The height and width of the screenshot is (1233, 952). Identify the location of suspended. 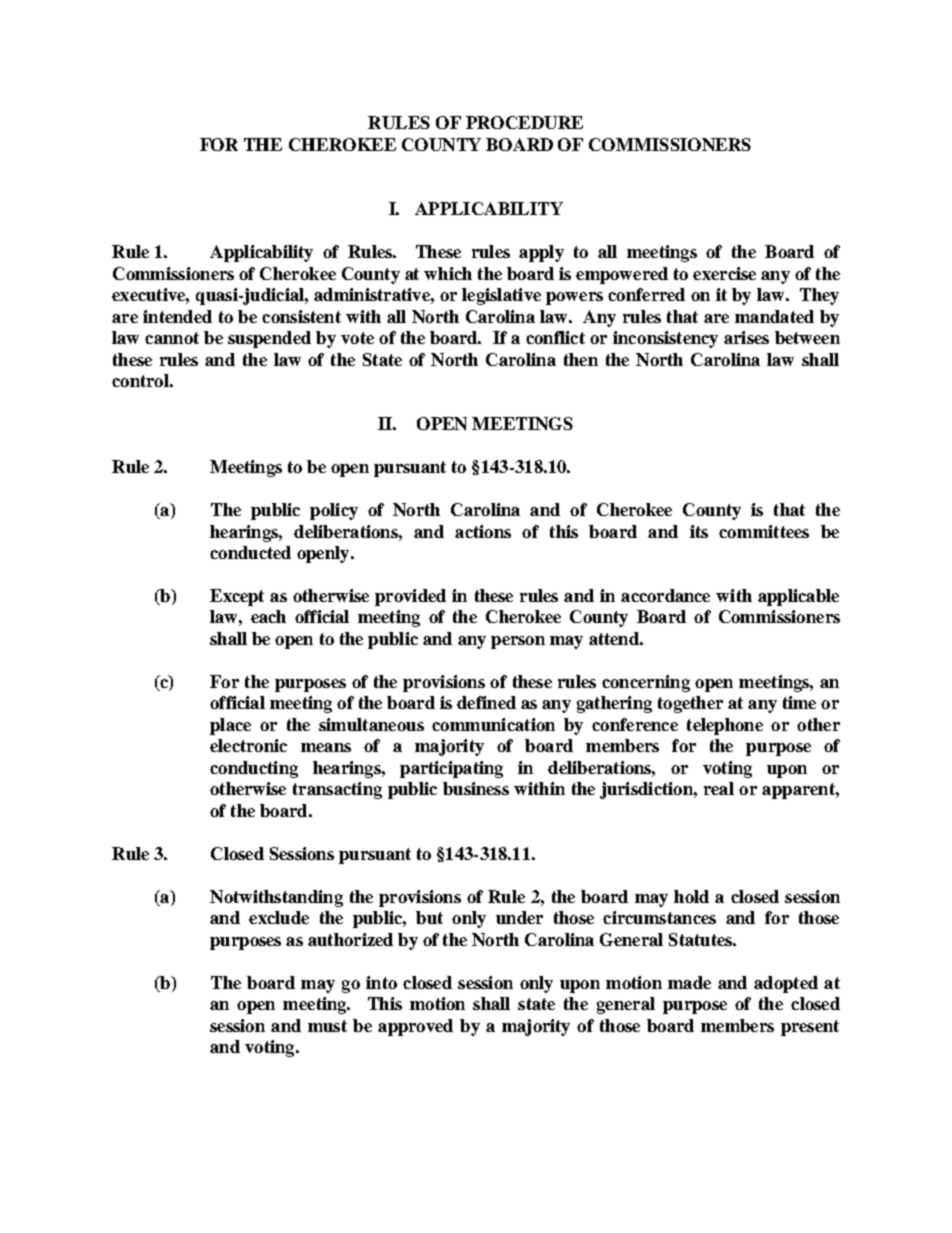
(269, 339).
